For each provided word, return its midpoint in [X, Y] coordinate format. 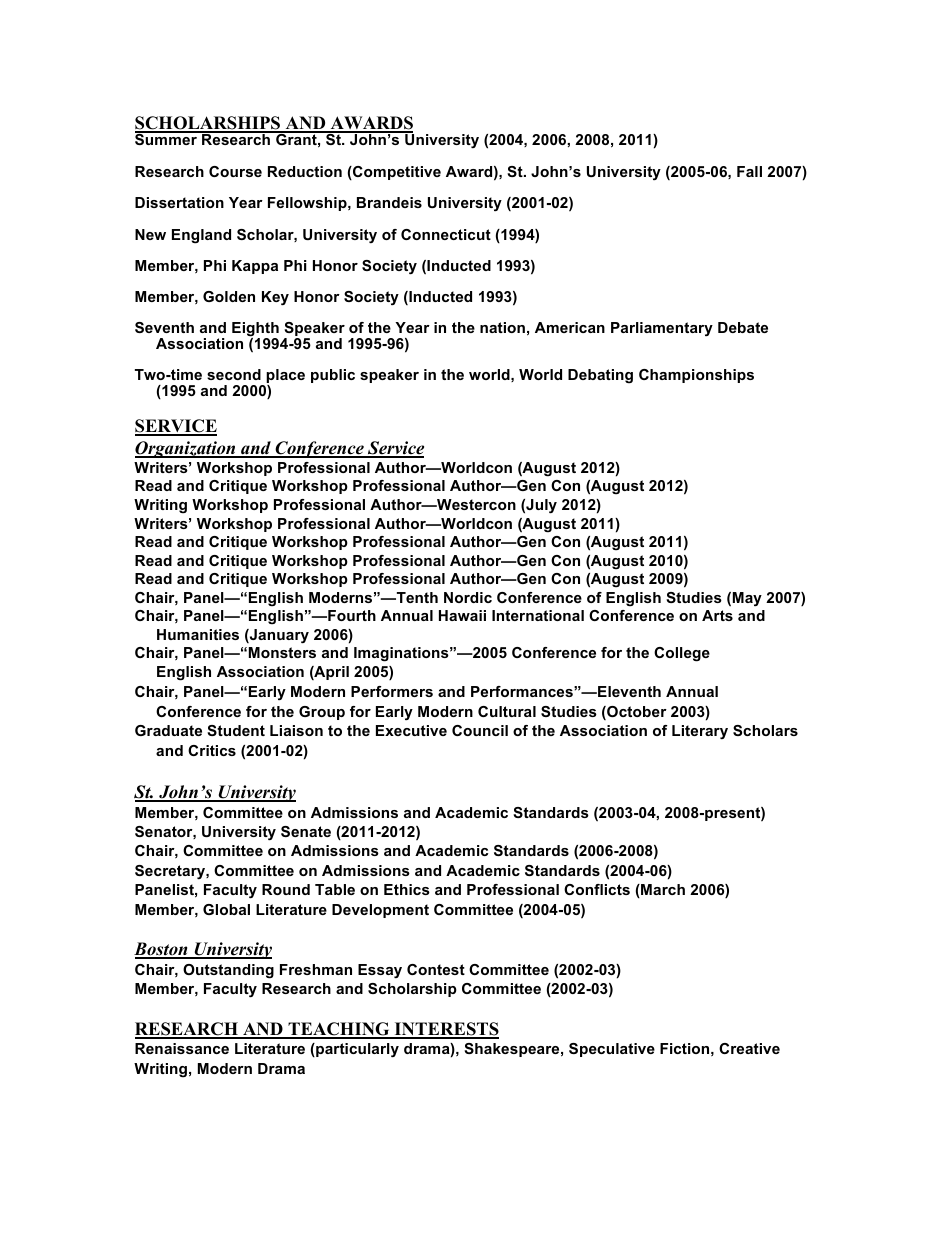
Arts [717, 615]
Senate [306, 831]
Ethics [407, 889]
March [662, 891]
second [234, 374]
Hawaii [462, 615]
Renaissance [182, 1048]
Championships [696, 376]
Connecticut [446, 234]
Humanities [198, 634]
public [333, 376]
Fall [749, 171]
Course [235, 171]
